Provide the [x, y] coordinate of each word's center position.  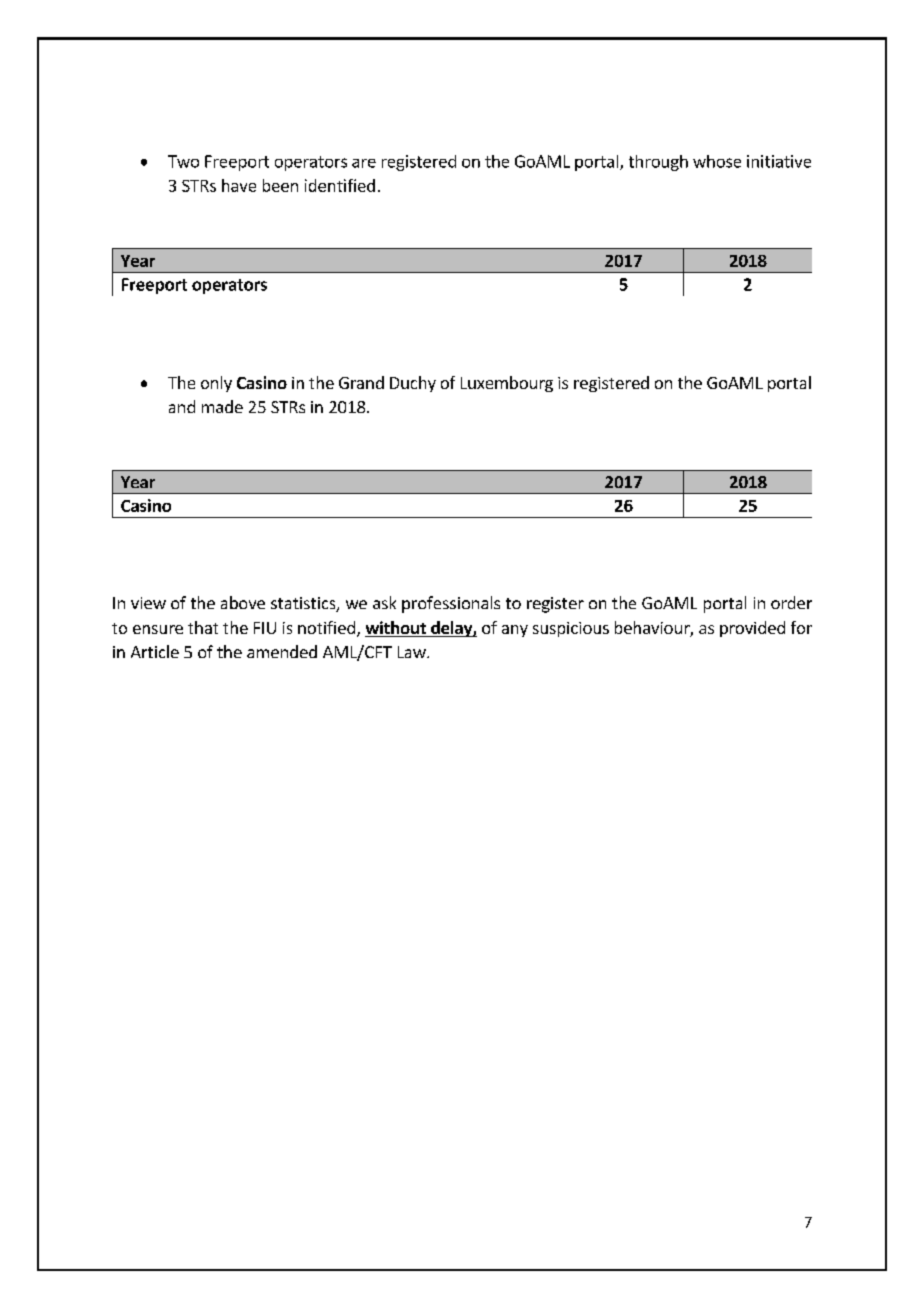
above [243, 602]
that [203, 627]
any [515, 631]
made [222, 406]
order [791, 602]
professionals [451, 604]
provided [752, 629]
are [364, 163]
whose [717, 161]
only [216, 384]
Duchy [413, 384]
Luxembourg [507, 384]
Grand [361, 382]
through [658, 163]
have [239, 185]
